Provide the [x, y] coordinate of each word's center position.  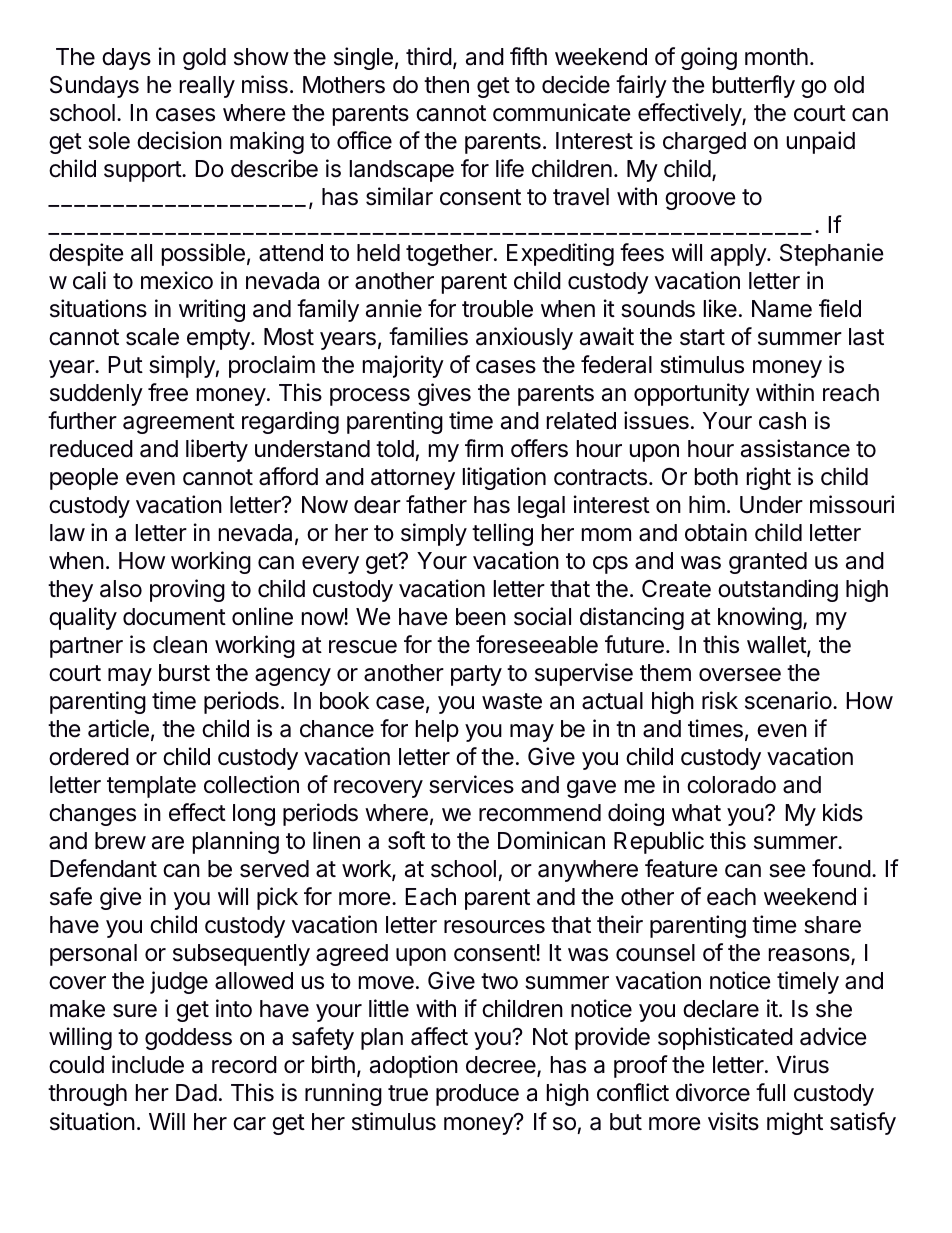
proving [187, 590]
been [481, 617]
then [446, 85]
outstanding [778, 590]
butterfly [754, 86]
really [207, 87]
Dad [196, 1093]
